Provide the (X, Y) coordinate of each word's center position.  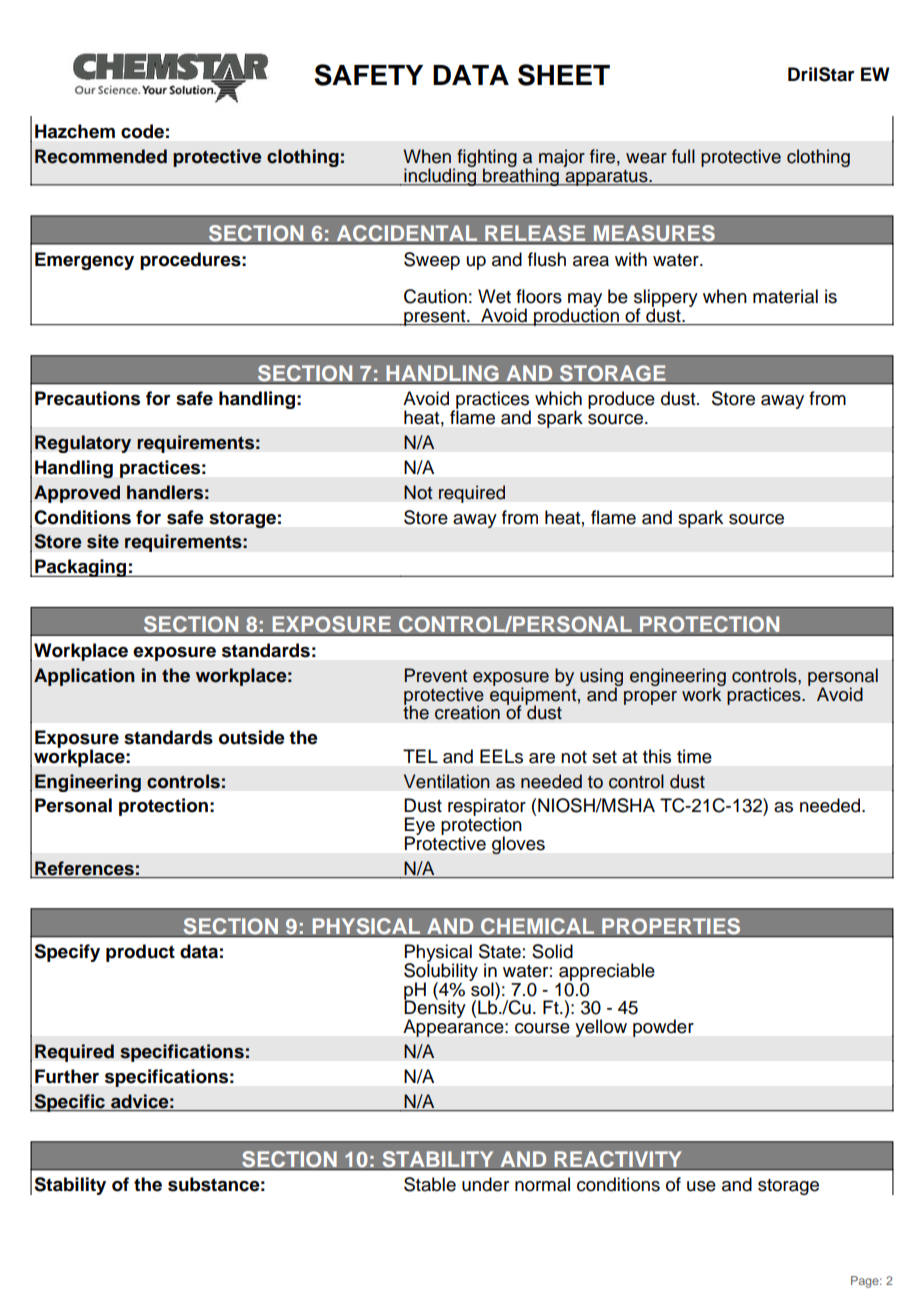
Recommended (101, 156)
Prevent (436, 675)
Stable (430, 1184)
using (601, 678)
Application (84, 677)
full (683, 156)
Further (67, 1076)
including (440, 176)
